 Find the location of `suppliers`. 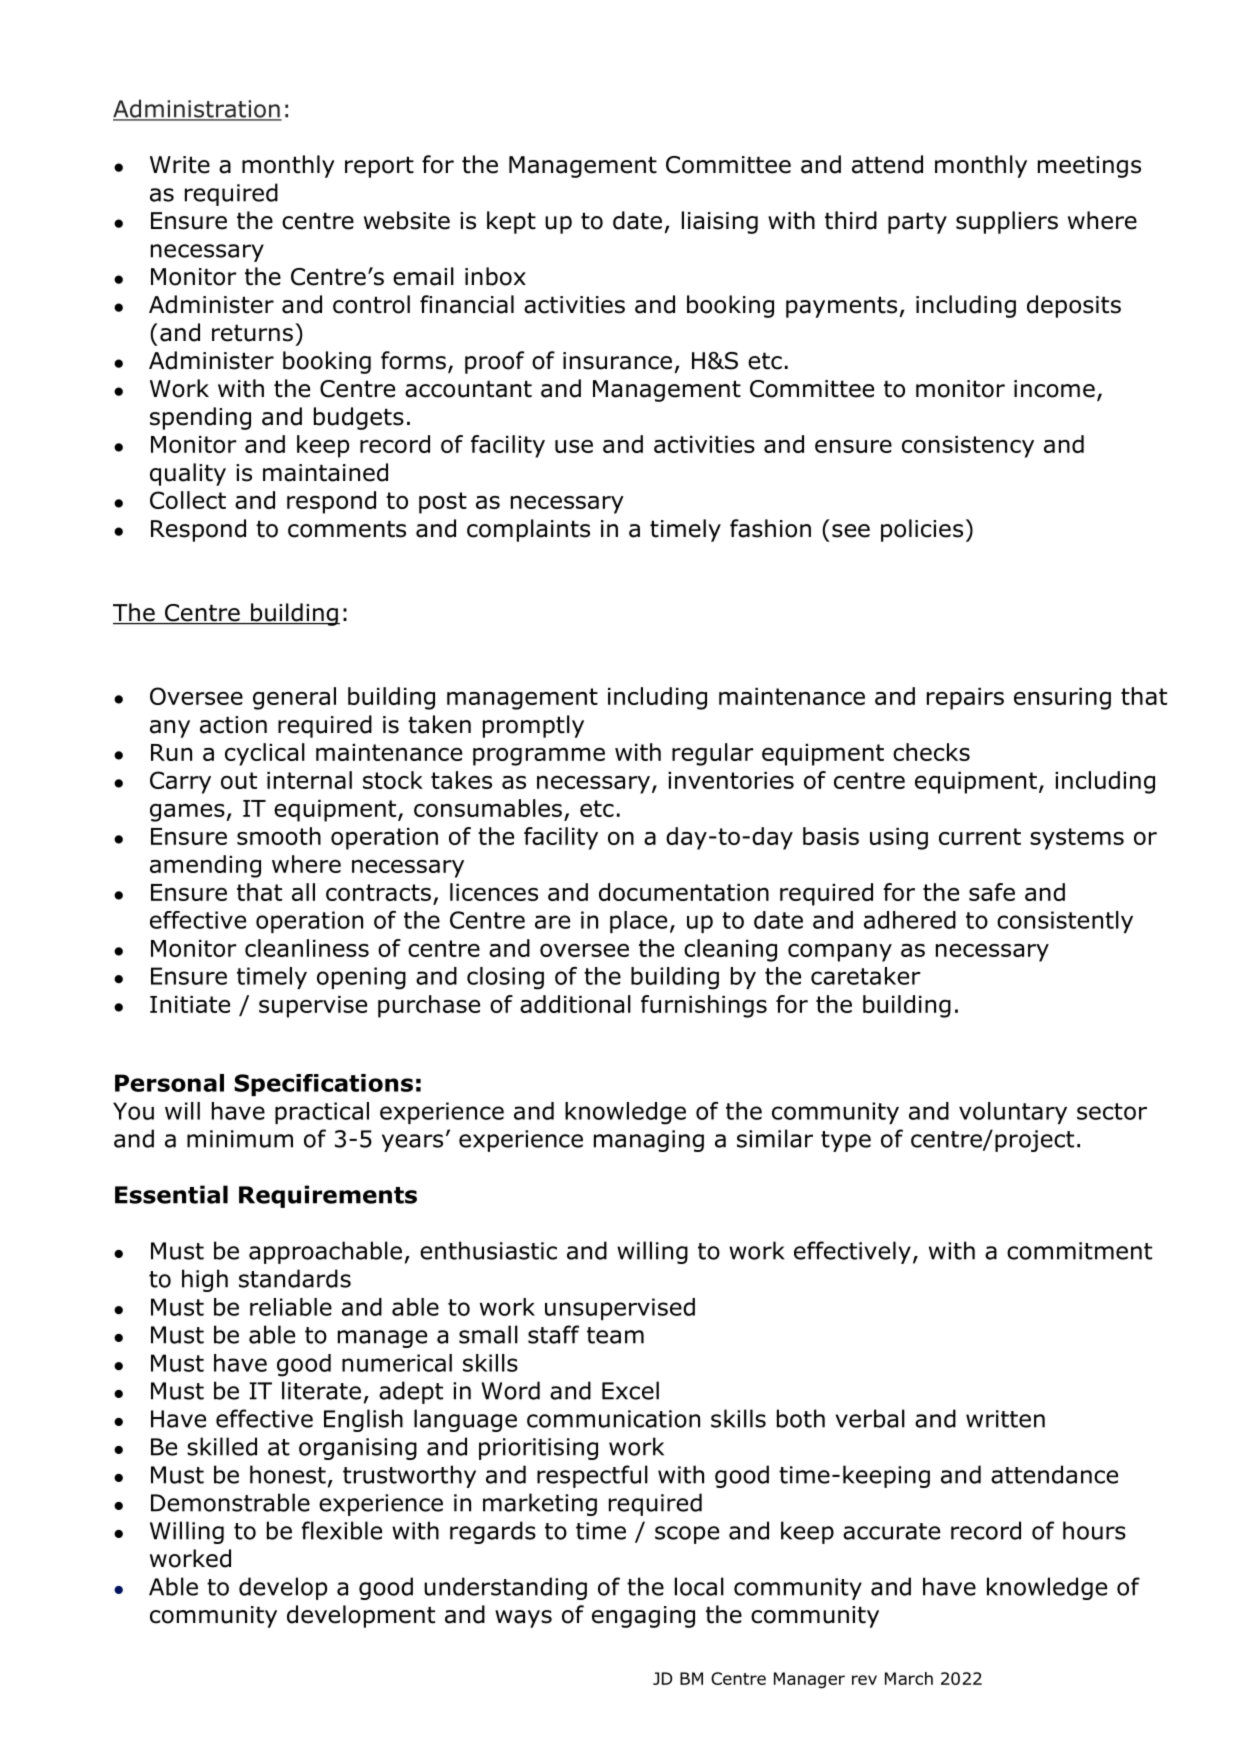

suppliers is located at coordinates (1007, 222).
